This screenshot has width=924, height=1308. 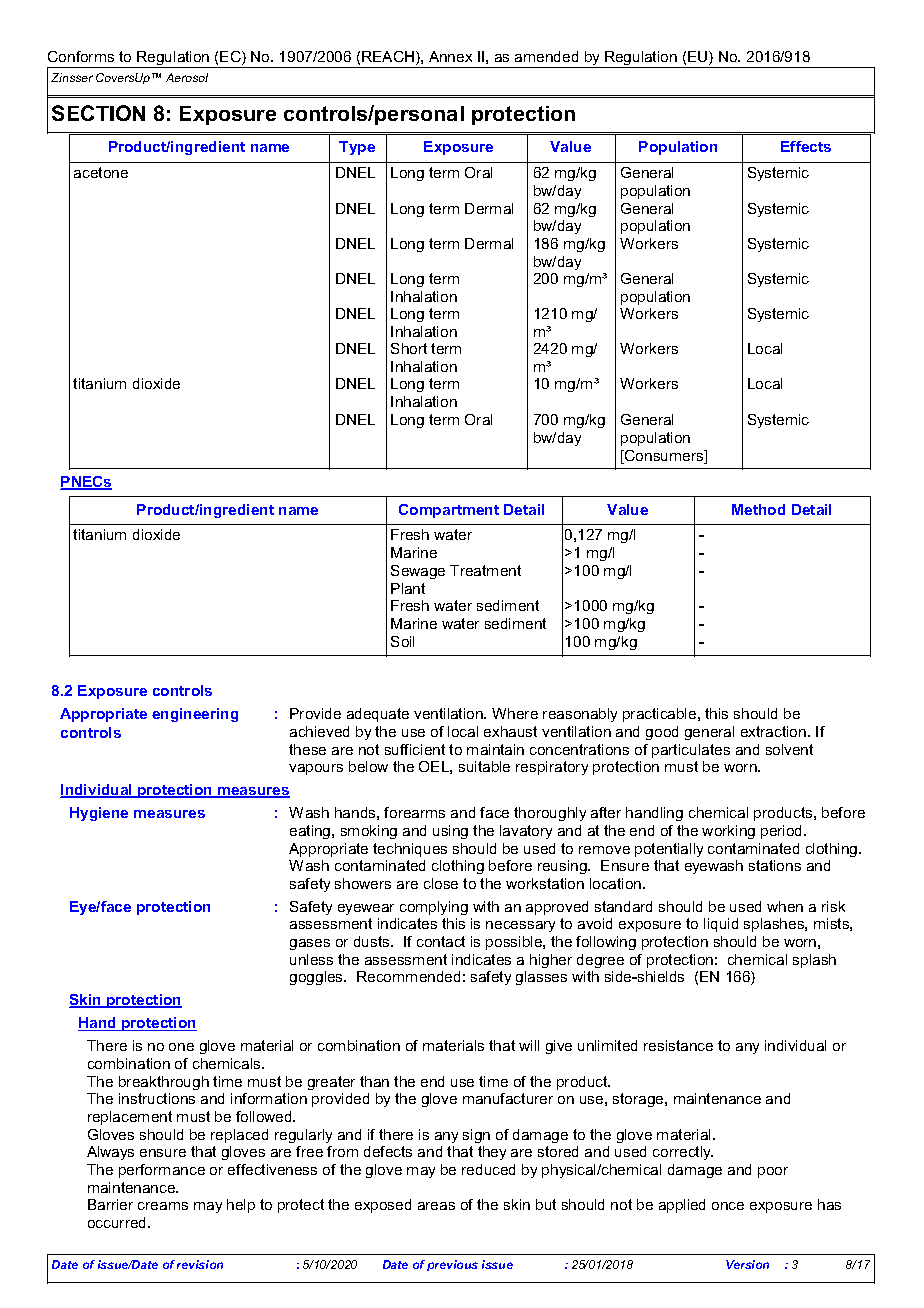 I want to click on suitable, so click(x=484, y=766).
